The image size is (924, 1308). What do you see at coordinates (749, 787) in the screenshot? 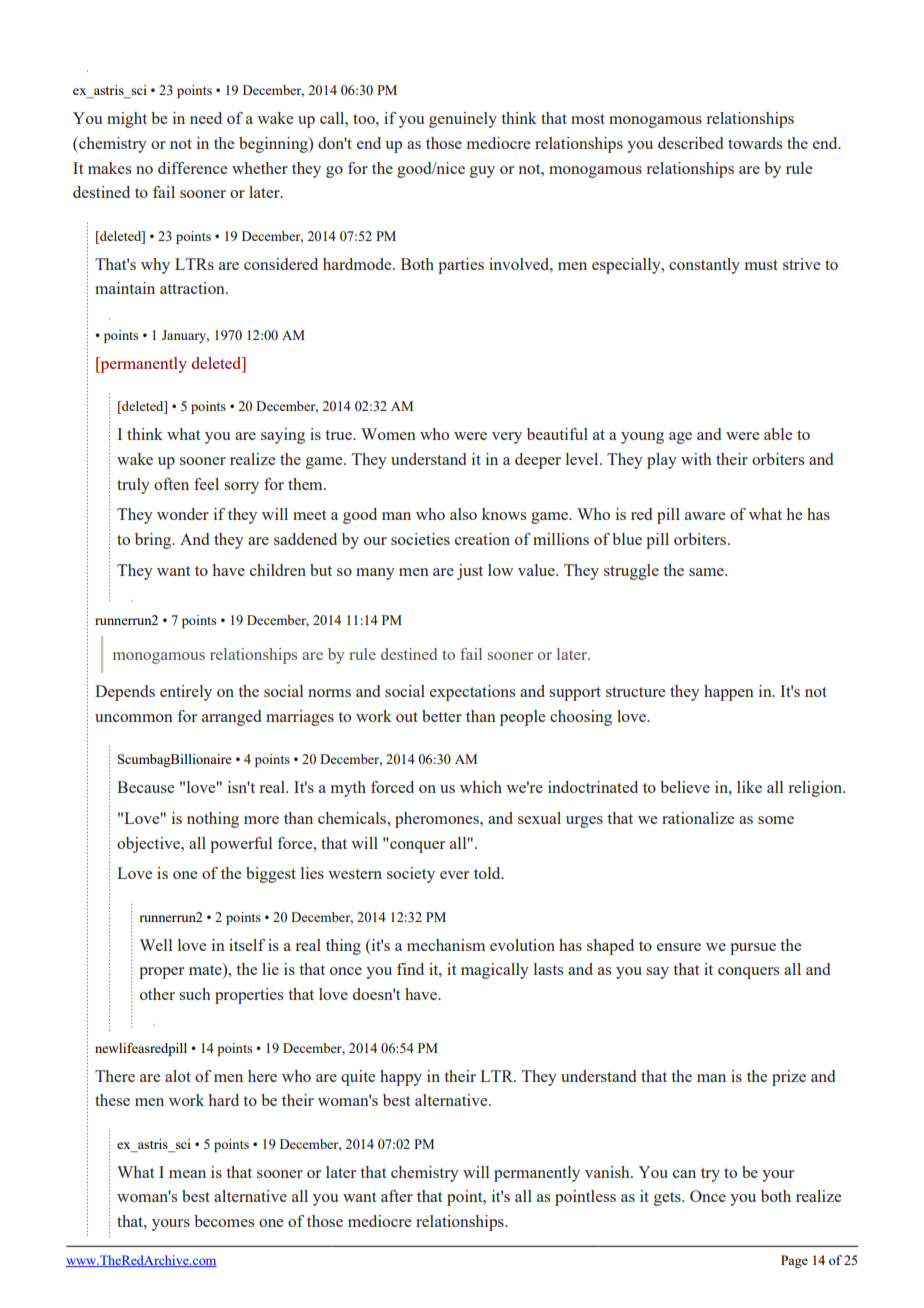
I see `like` at bounding box center [749, 787].
